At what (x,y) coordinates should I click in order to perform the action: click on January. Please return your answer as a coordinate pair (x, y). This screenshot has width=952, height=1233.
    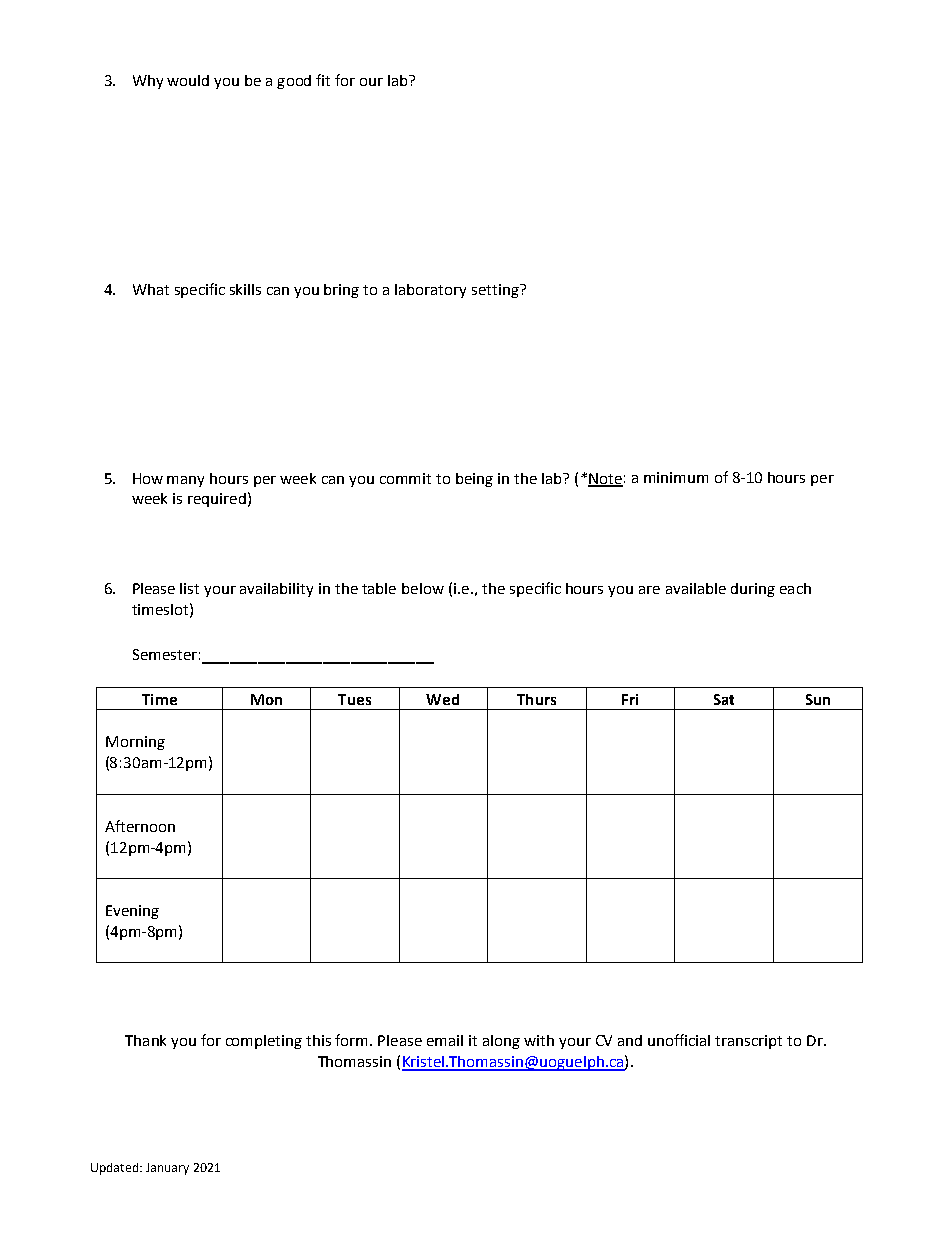
    Looking at the image, I should click on (167, 1169).
